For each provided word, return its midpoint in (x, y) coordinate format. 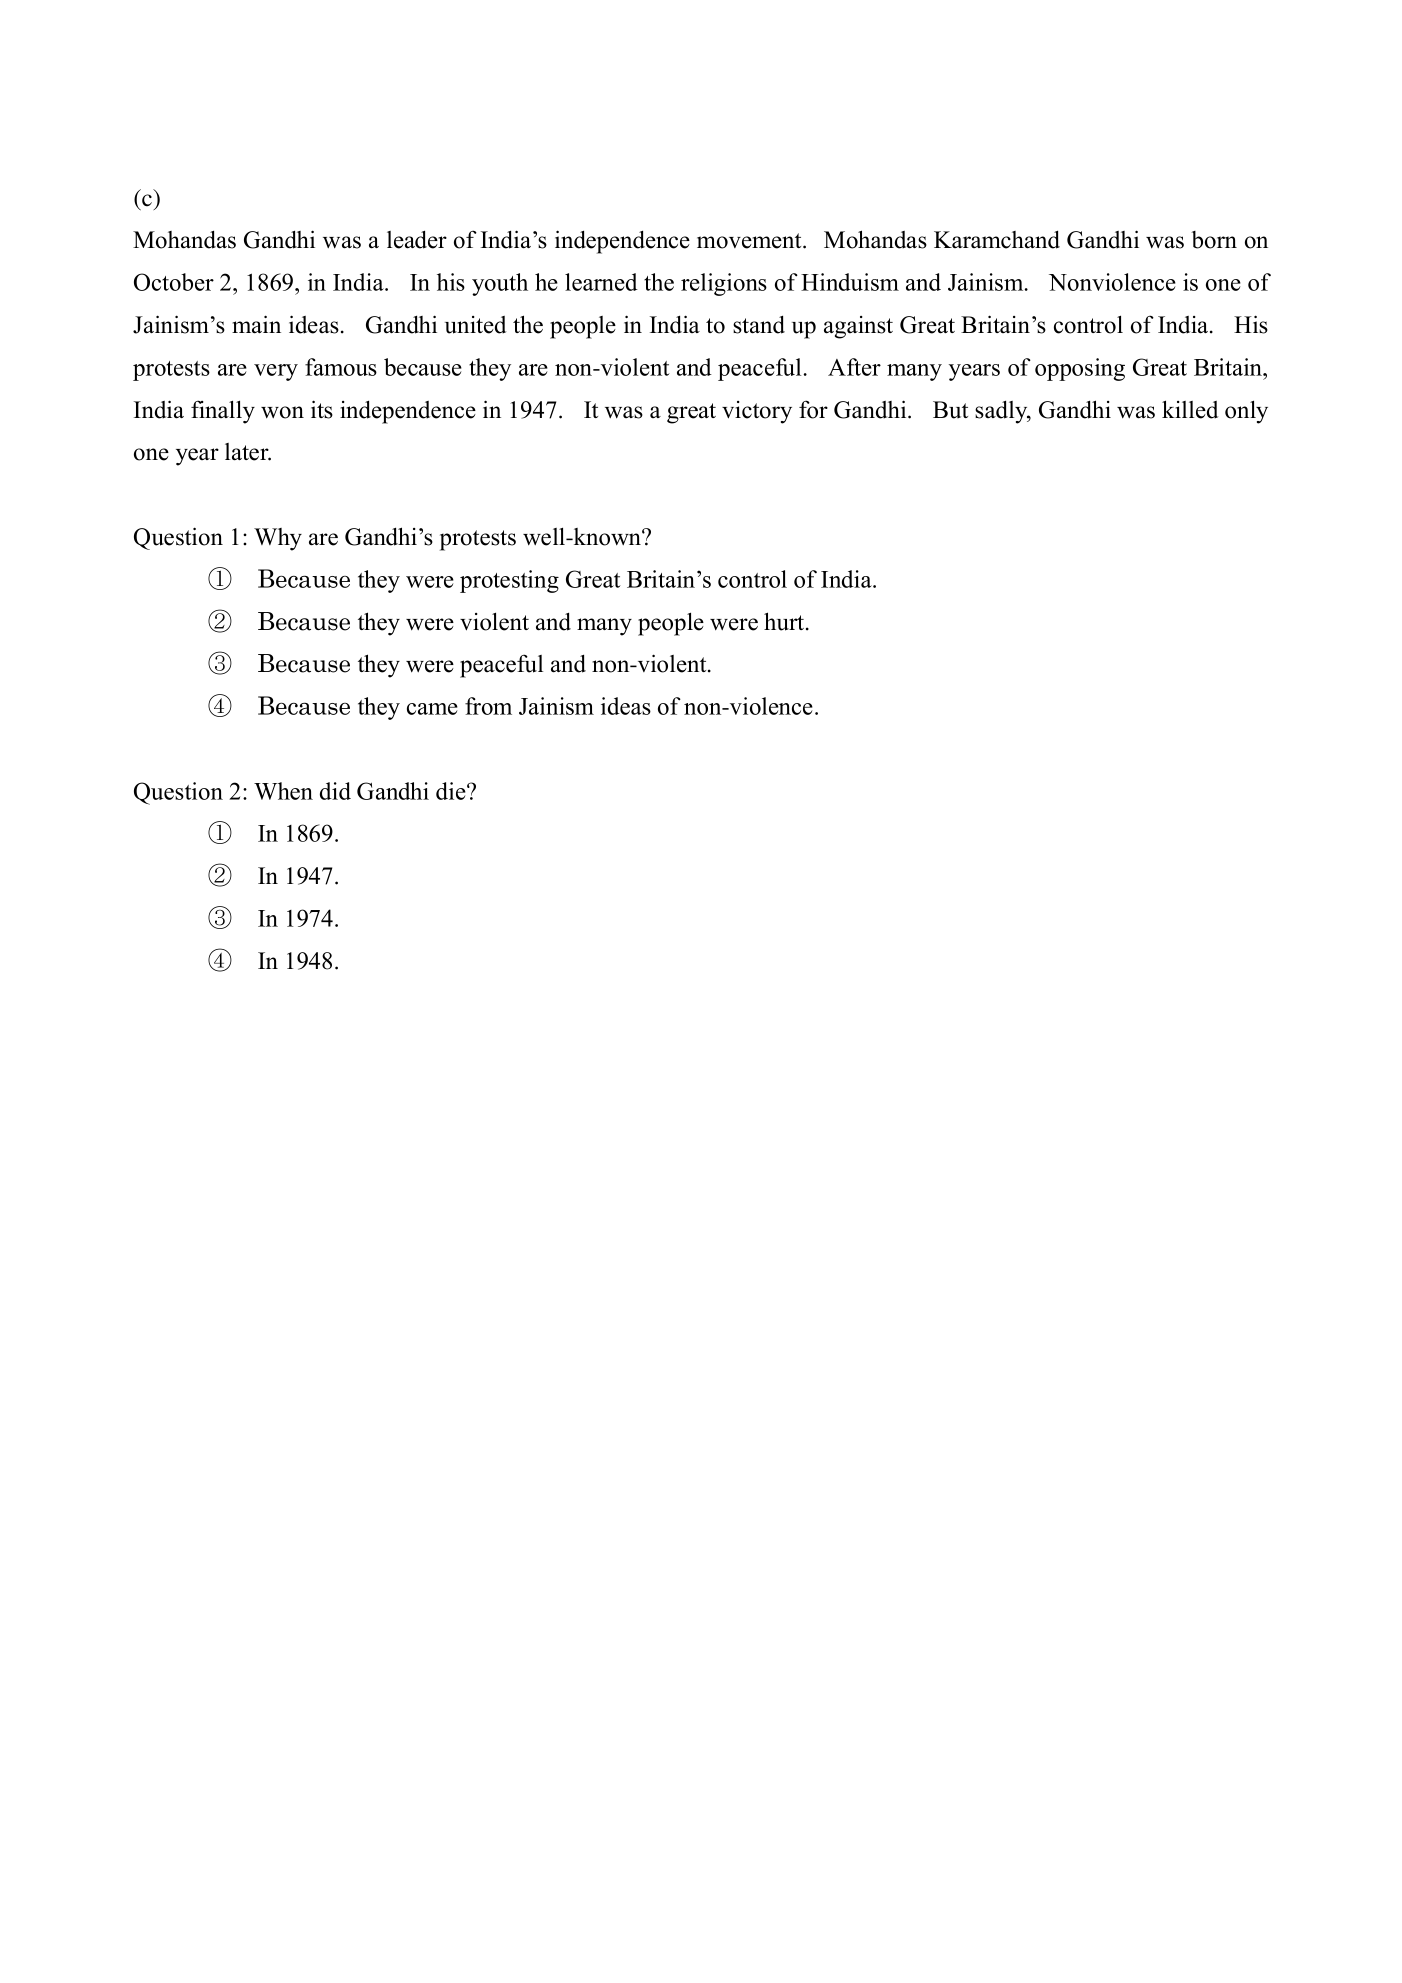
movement (750, 241)
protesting (509, 581)
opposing (1080, 369)
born (1214, 240)
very (276, 372)
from (488, 706)
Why (278, 539)
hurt (785, 621)
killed (1190, 409)
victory (757, 412)
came (432, 709)
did (335, 791)
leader (417, 239)
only (1246, 412)
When (283, 791)
